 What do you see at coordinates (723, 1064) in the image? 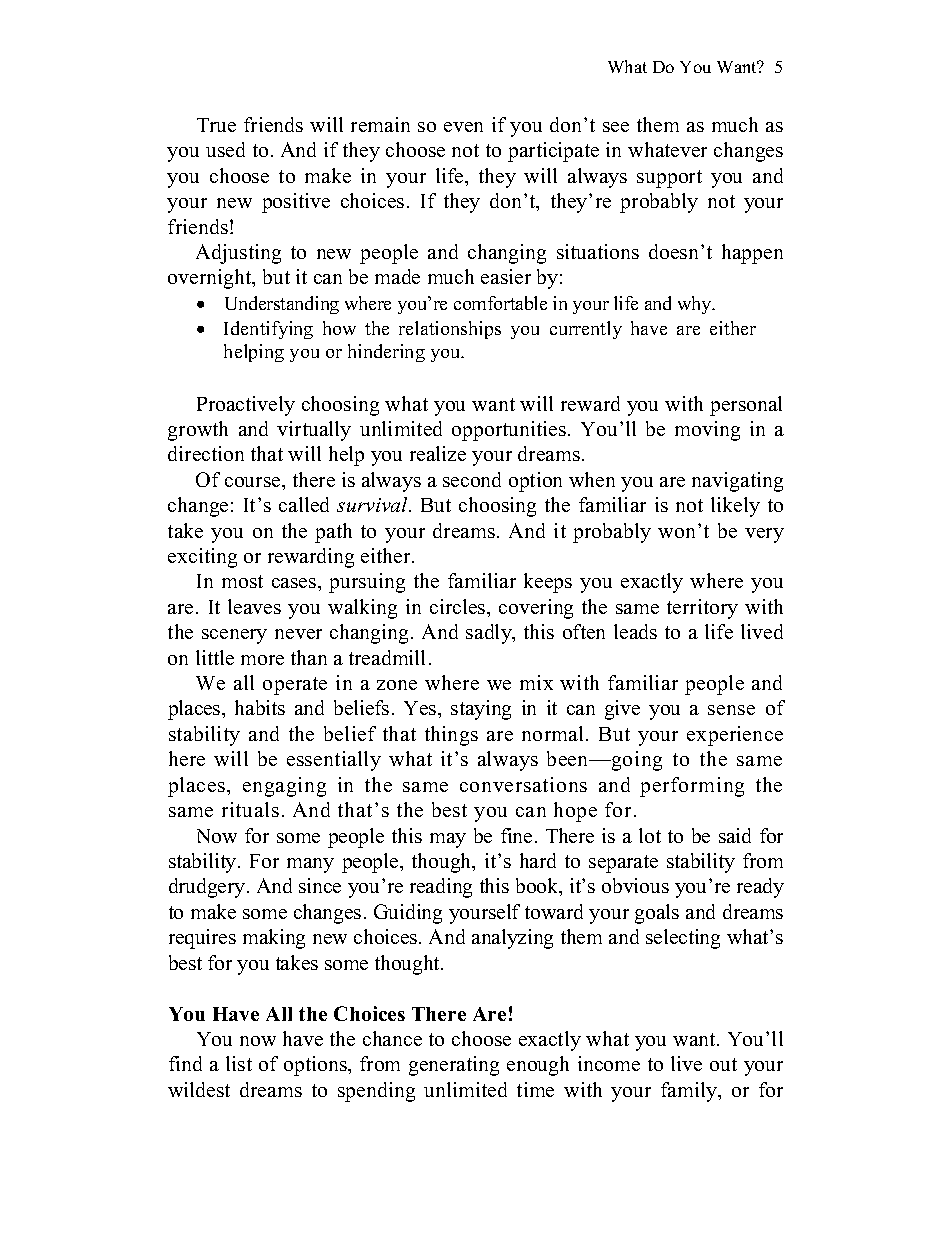
I see `out` at bounding box center [723, 1064].
